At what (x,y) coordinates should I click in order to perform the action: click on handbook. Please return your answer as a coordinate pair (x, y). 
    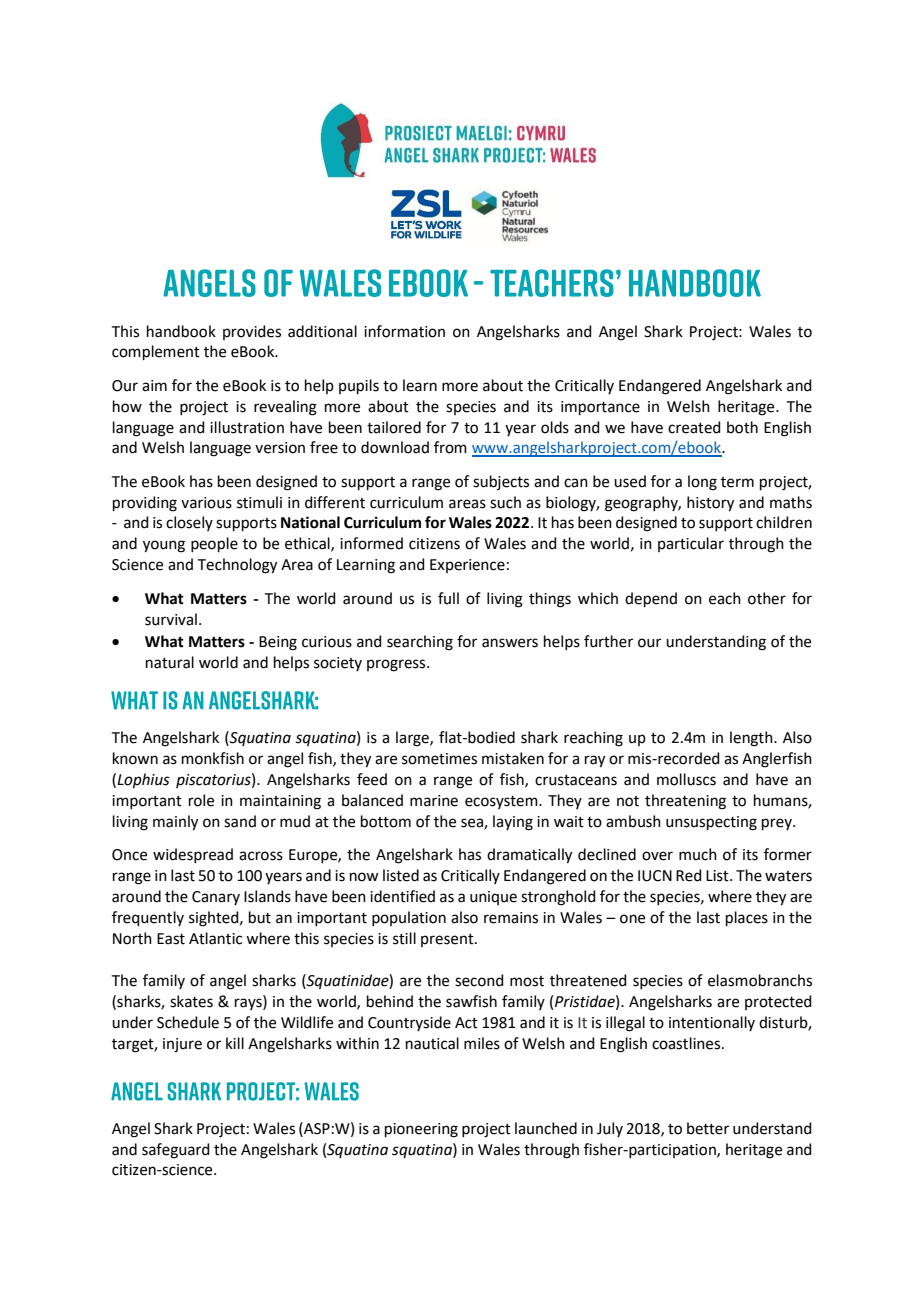
    Looking at the image, I should click on (181, 331).
